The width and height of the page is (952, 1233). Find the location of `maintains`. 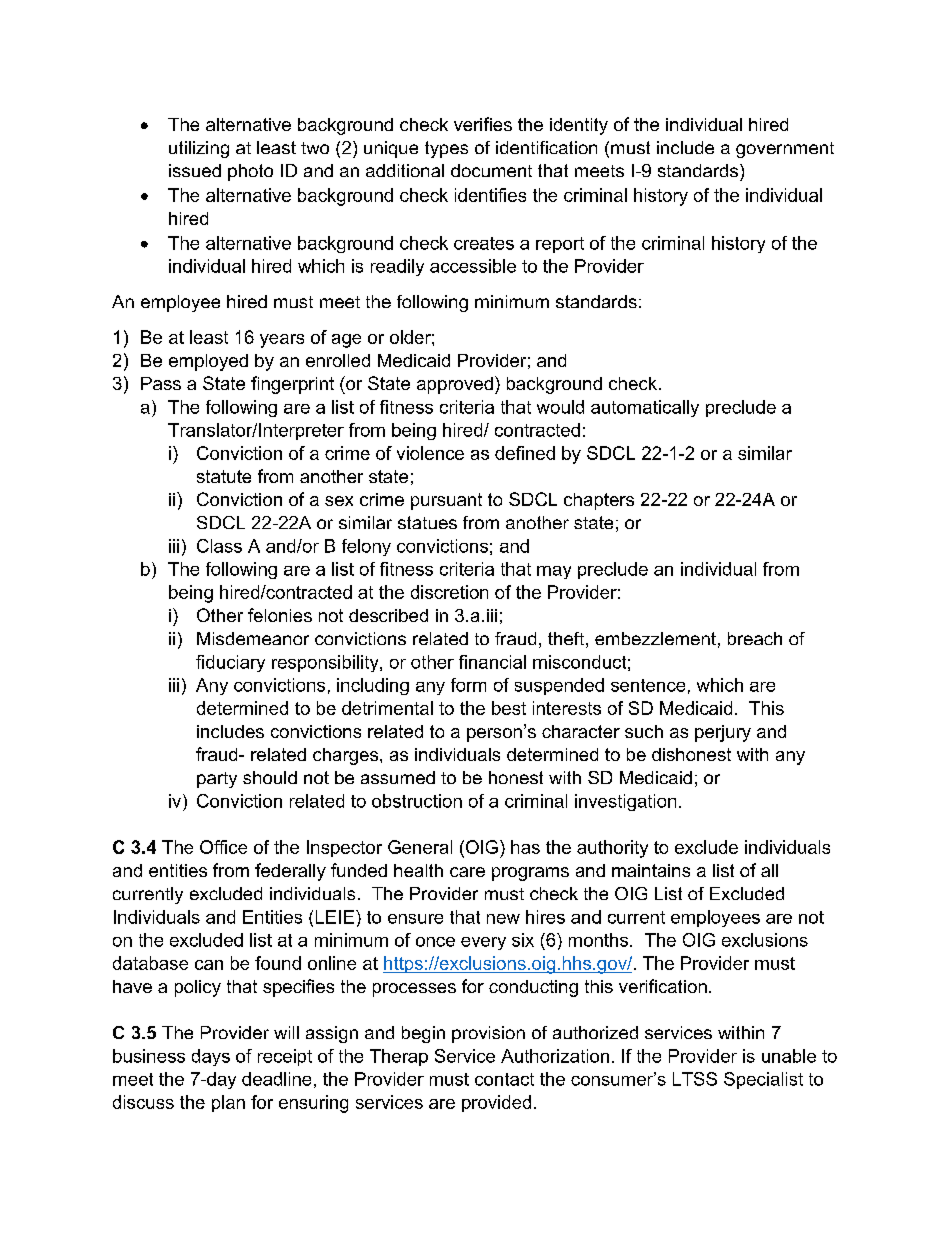

maintains is located at coordinates (651, 870).
